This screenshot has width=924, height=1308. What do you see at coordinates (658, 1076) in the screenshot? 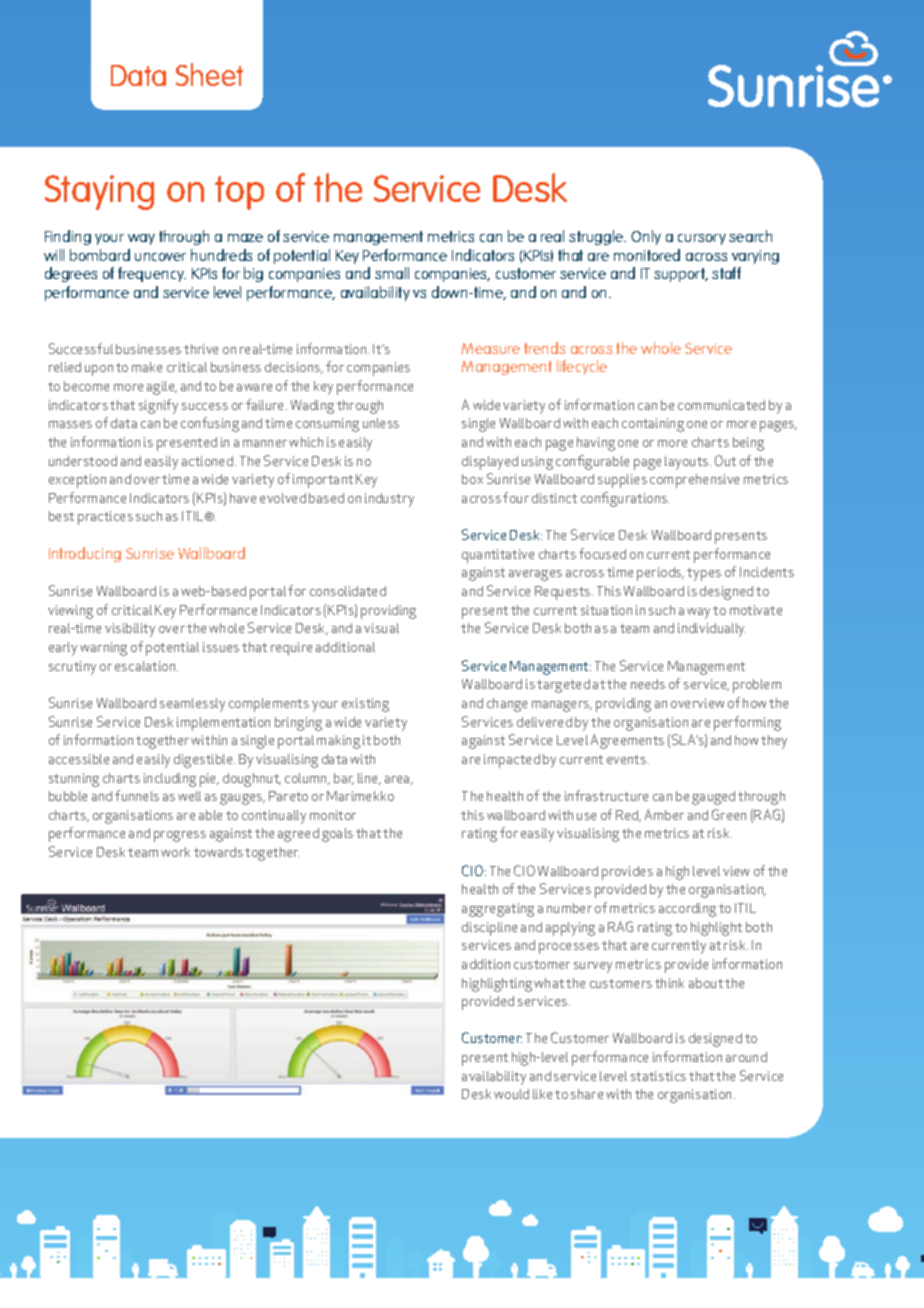
I see `statistics` at bounding box center [658, 1076].
